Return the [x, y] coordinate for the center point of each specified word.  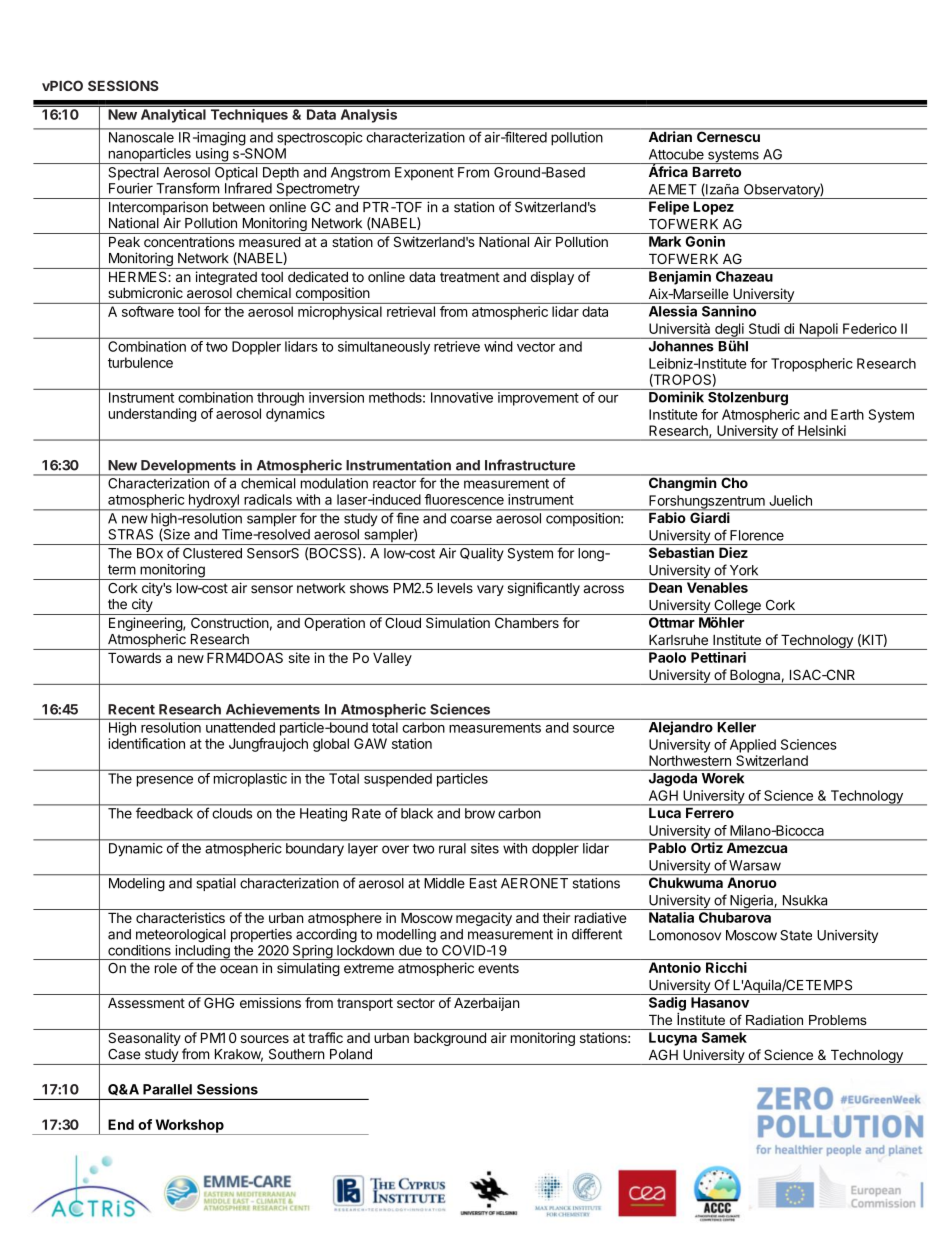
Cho [734, 481]
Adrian [670, 135]
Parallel [167, 1089]
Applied [753, 746]
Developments [188, 468]
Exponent [424, 173]
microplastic [250, 780]
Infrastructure [530, 465]
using [211, 156]
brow [480, 813]
